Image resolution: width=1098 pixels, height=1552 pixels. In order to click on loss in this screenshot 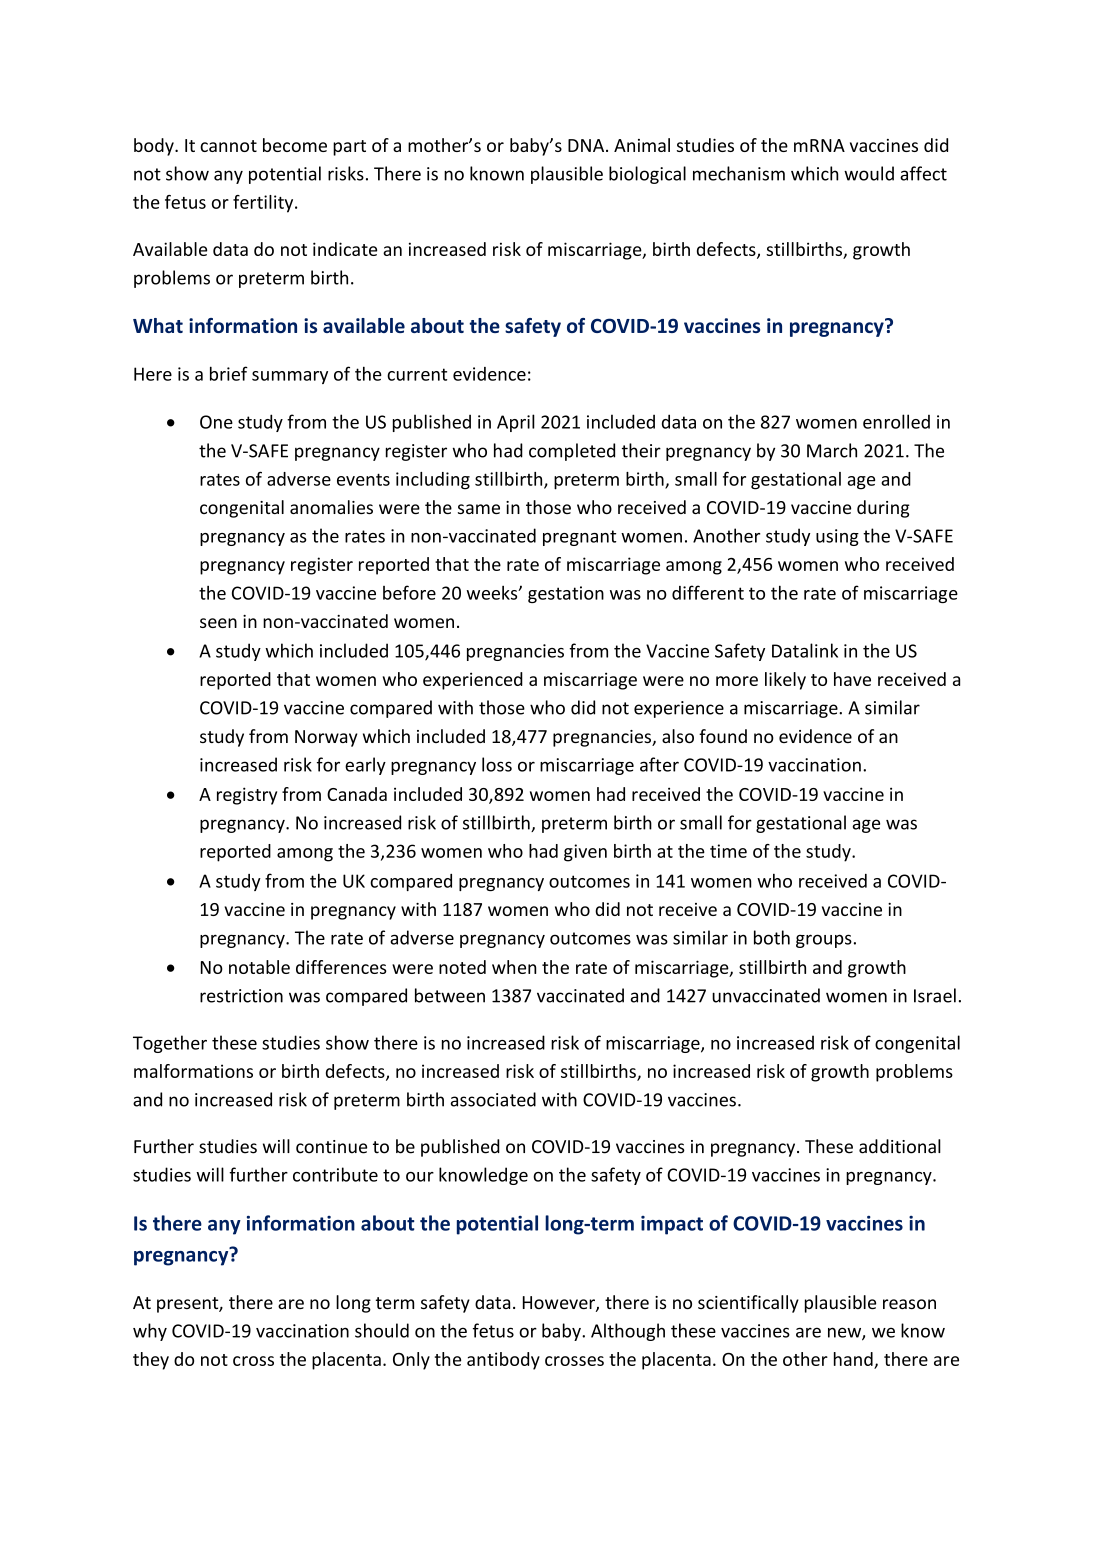, I will do `click(497, 764)`.
